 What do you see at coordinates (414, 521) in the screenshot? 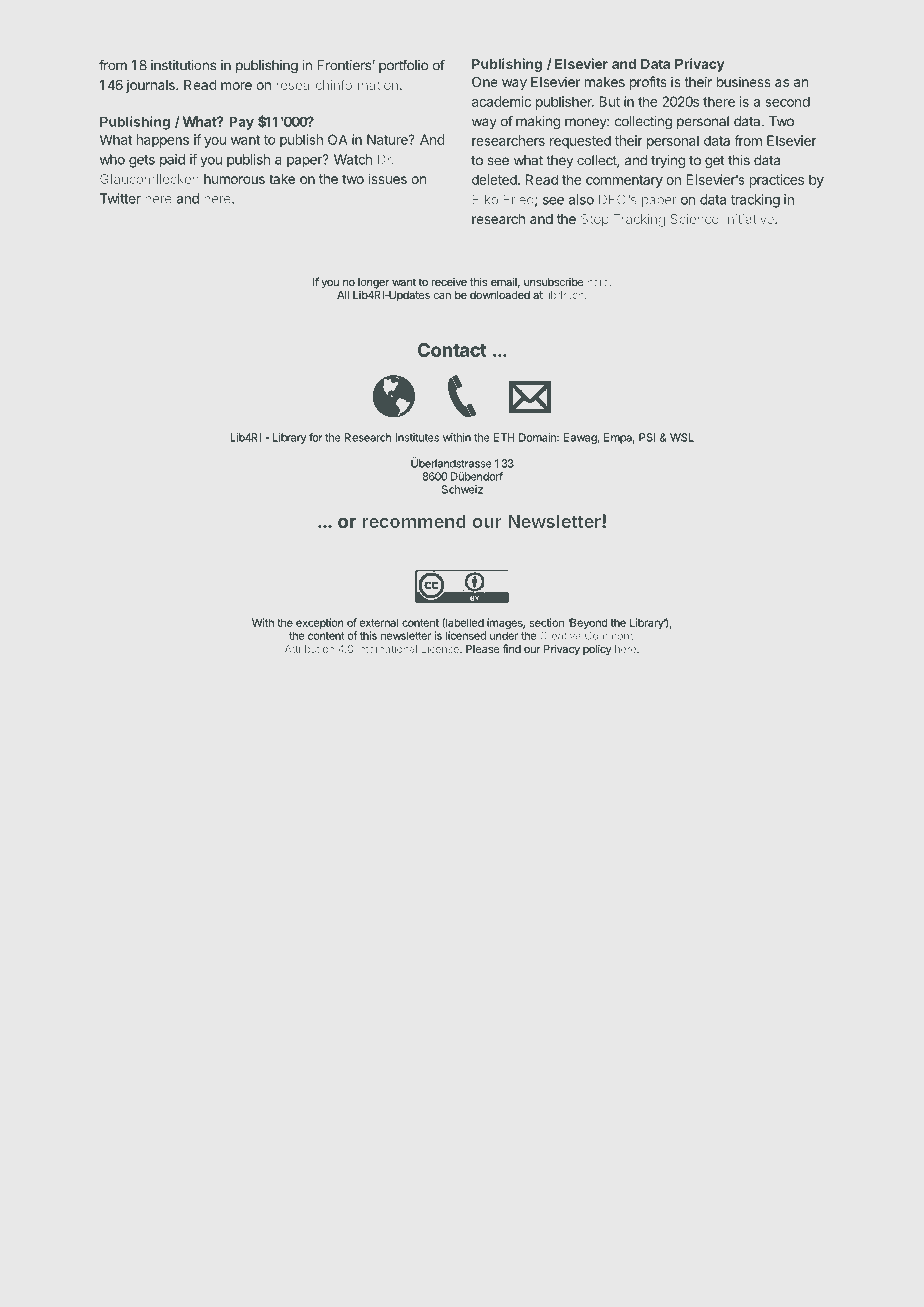
I see `recommend` at bounding box center [414, 521].
